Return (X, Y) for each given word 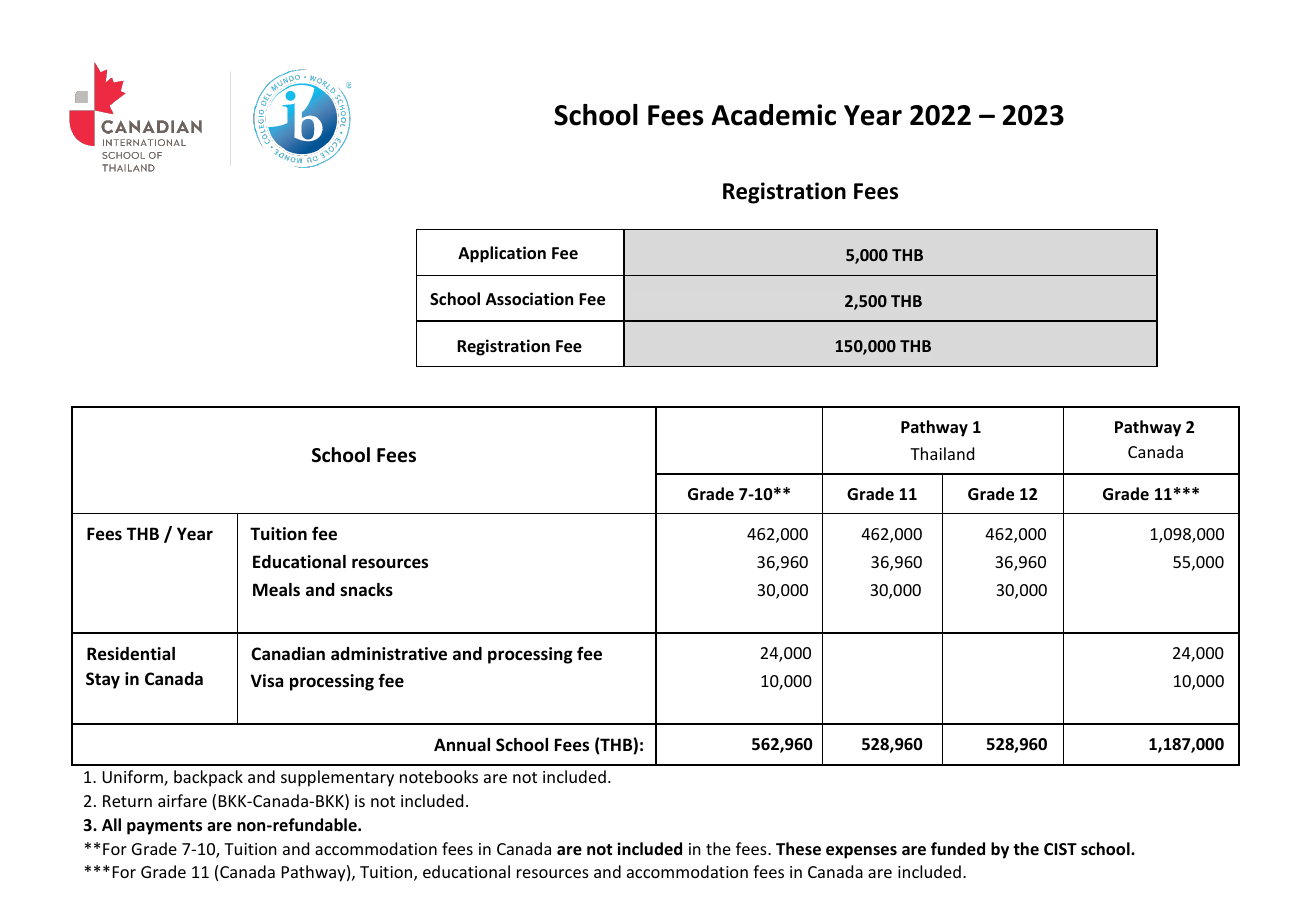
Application (502, 254)
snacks (366, 590)
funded (958, 849)
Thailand (942, 453)
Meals (276, 589)
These (798, 849)
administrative (389, 654)
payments (164, 827)
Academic (773, 115)
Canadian (288, 653)
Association (529, 299)
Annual (462, 745)
